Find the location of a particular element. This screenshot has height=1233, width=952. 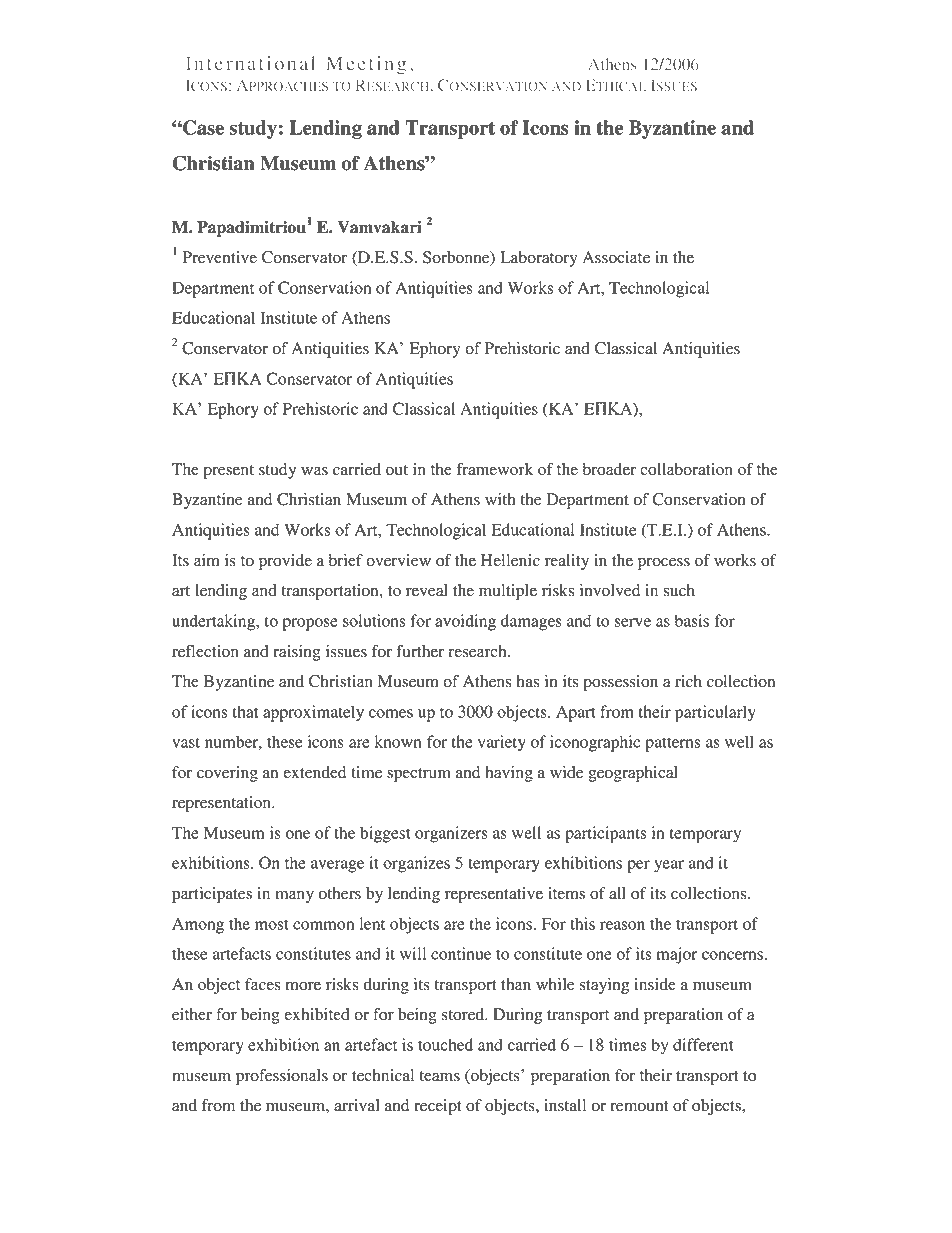

possession is located at coordinates (620, 683).
